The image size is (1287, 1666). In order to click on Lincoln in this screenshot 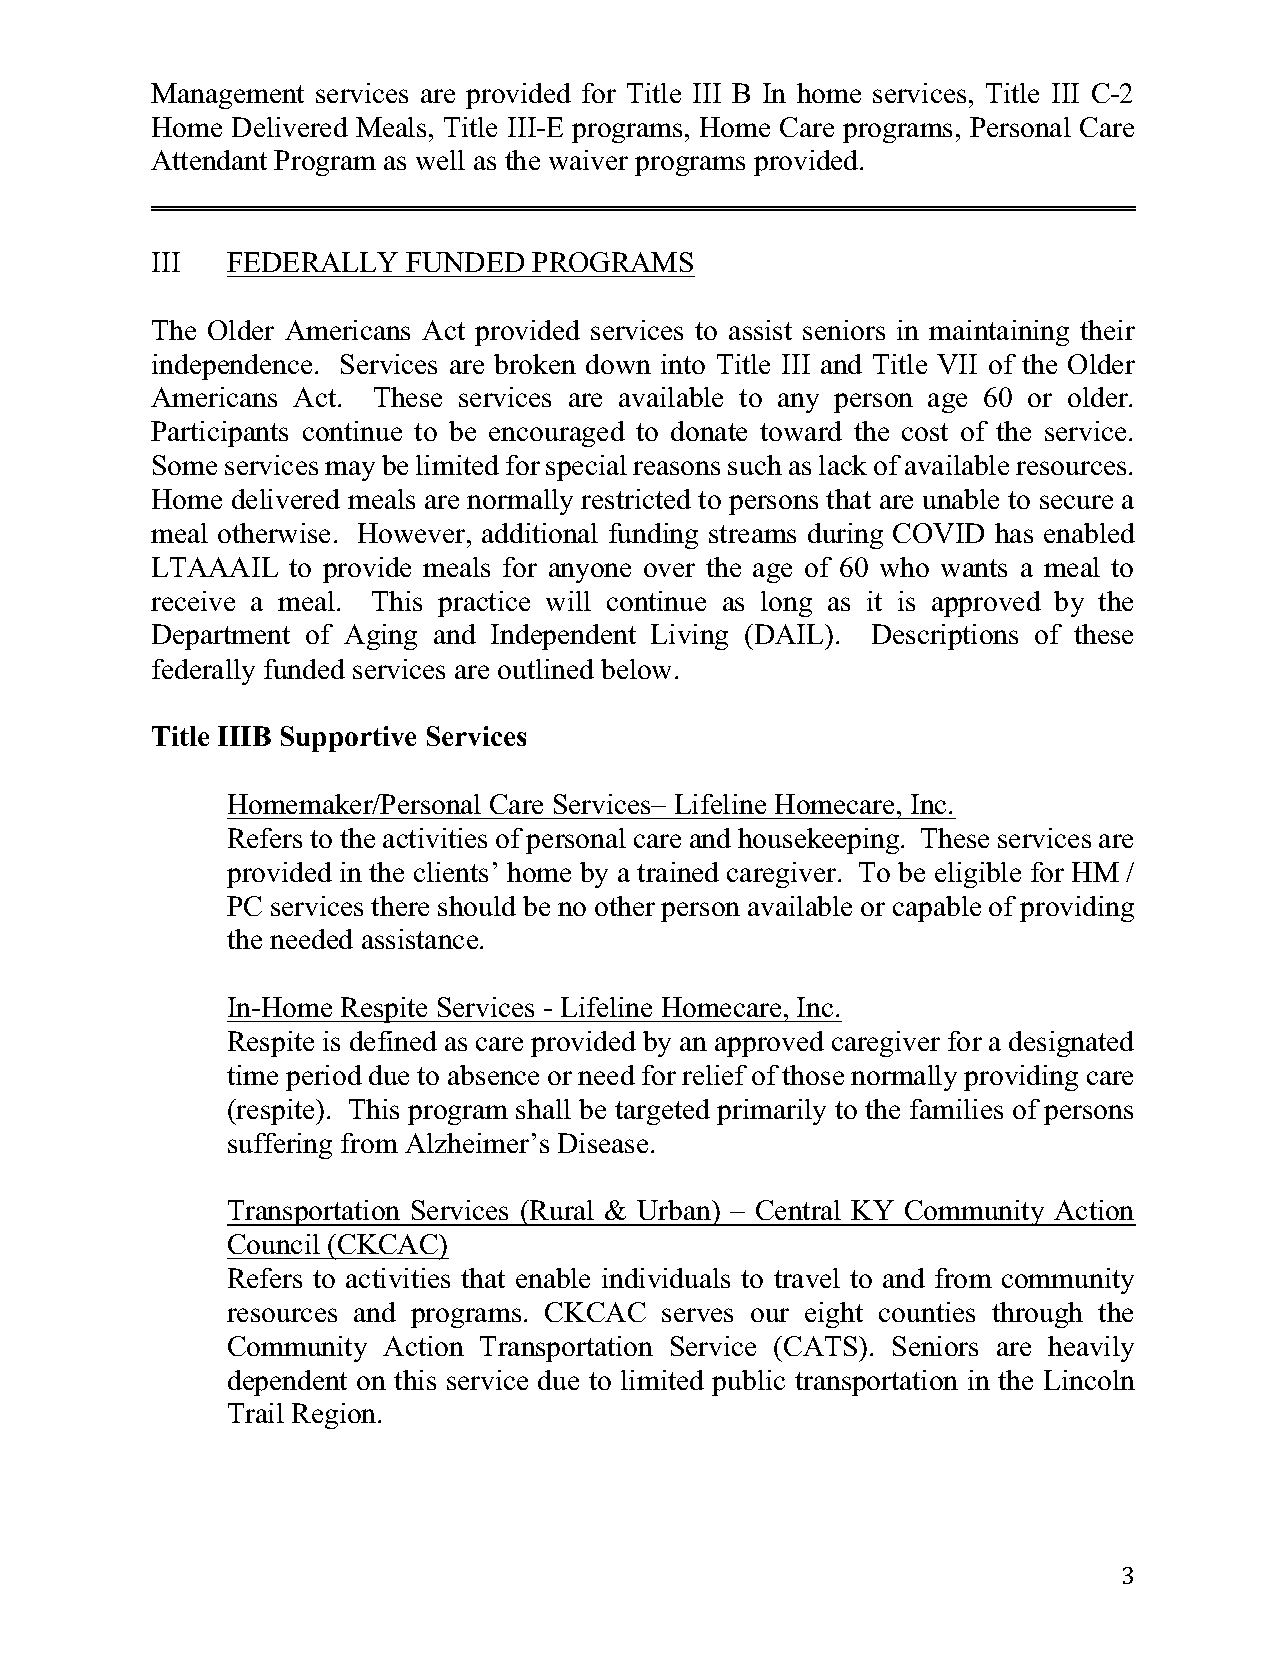, I will do `click(1089, 1380)`.
